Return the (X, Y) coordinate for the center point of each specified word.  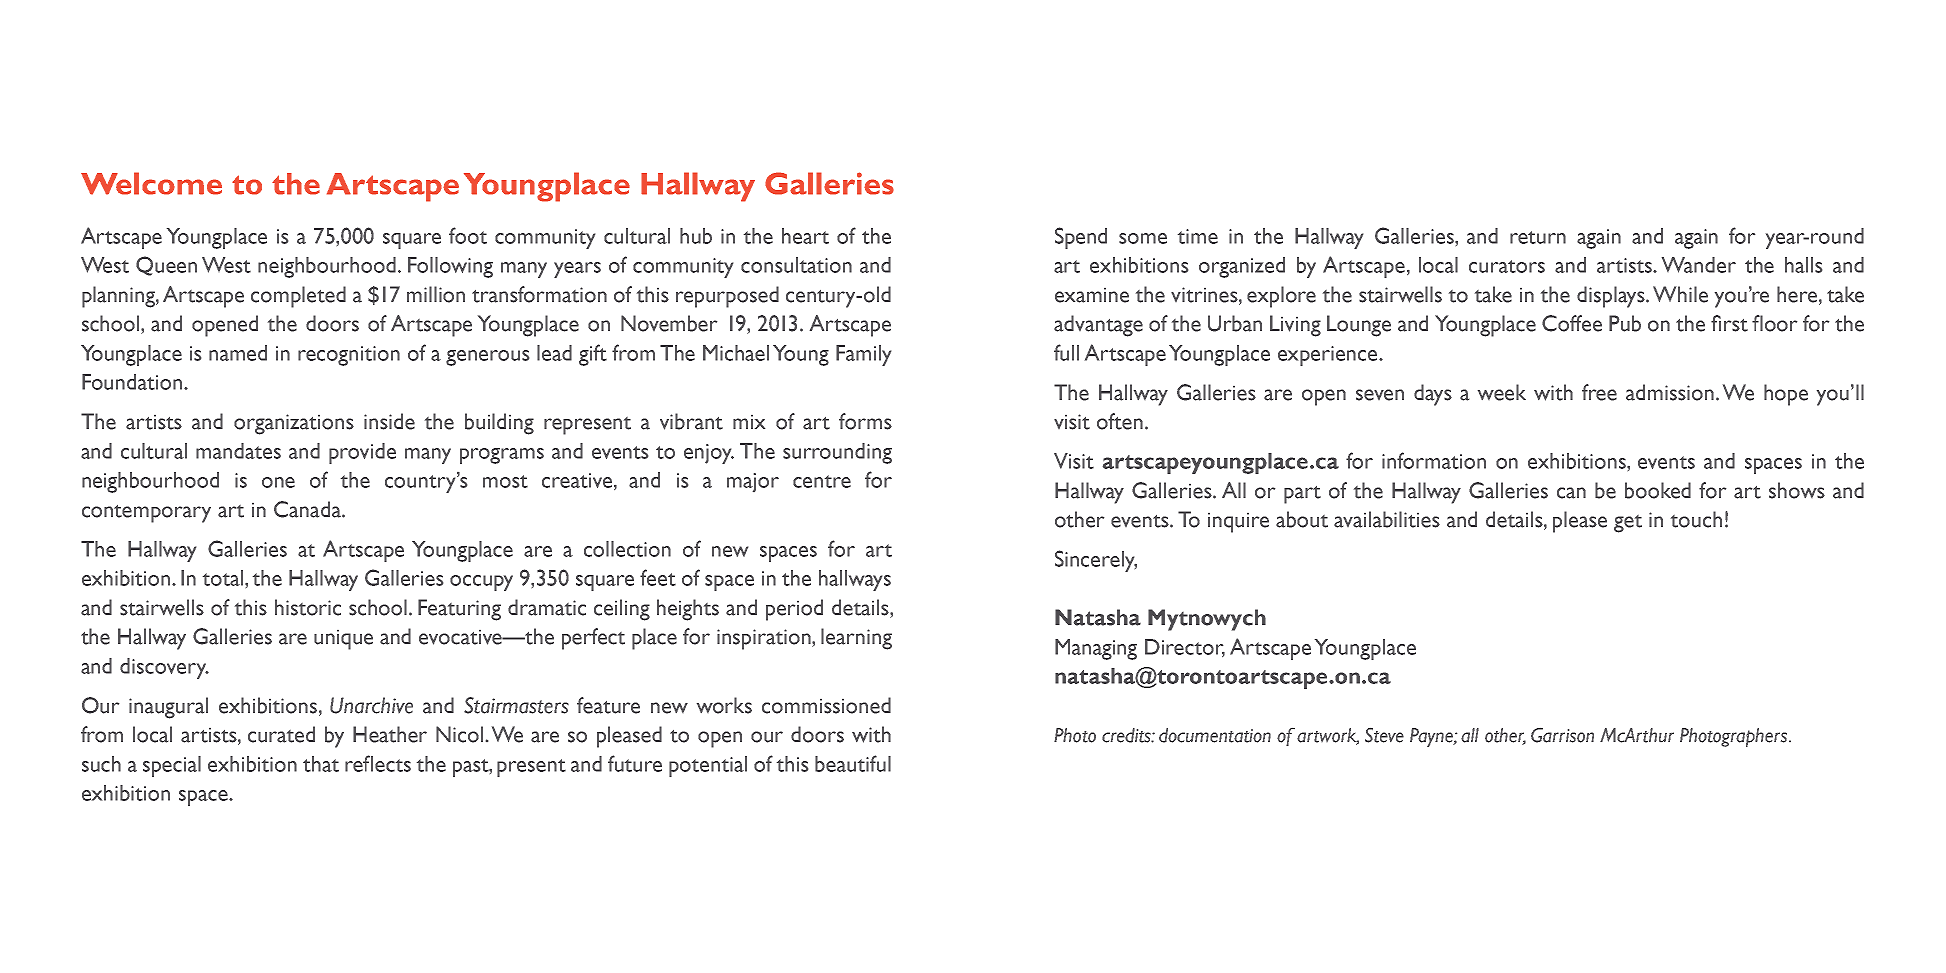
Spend (1081, 238)
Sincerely (1096, 561)
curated (281, 734)
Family (863, 355)
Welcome (151, 183)
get (1628, 524)
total (224, 578)
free (1599, 392)
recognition (349, 356)
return (1538, 237)
